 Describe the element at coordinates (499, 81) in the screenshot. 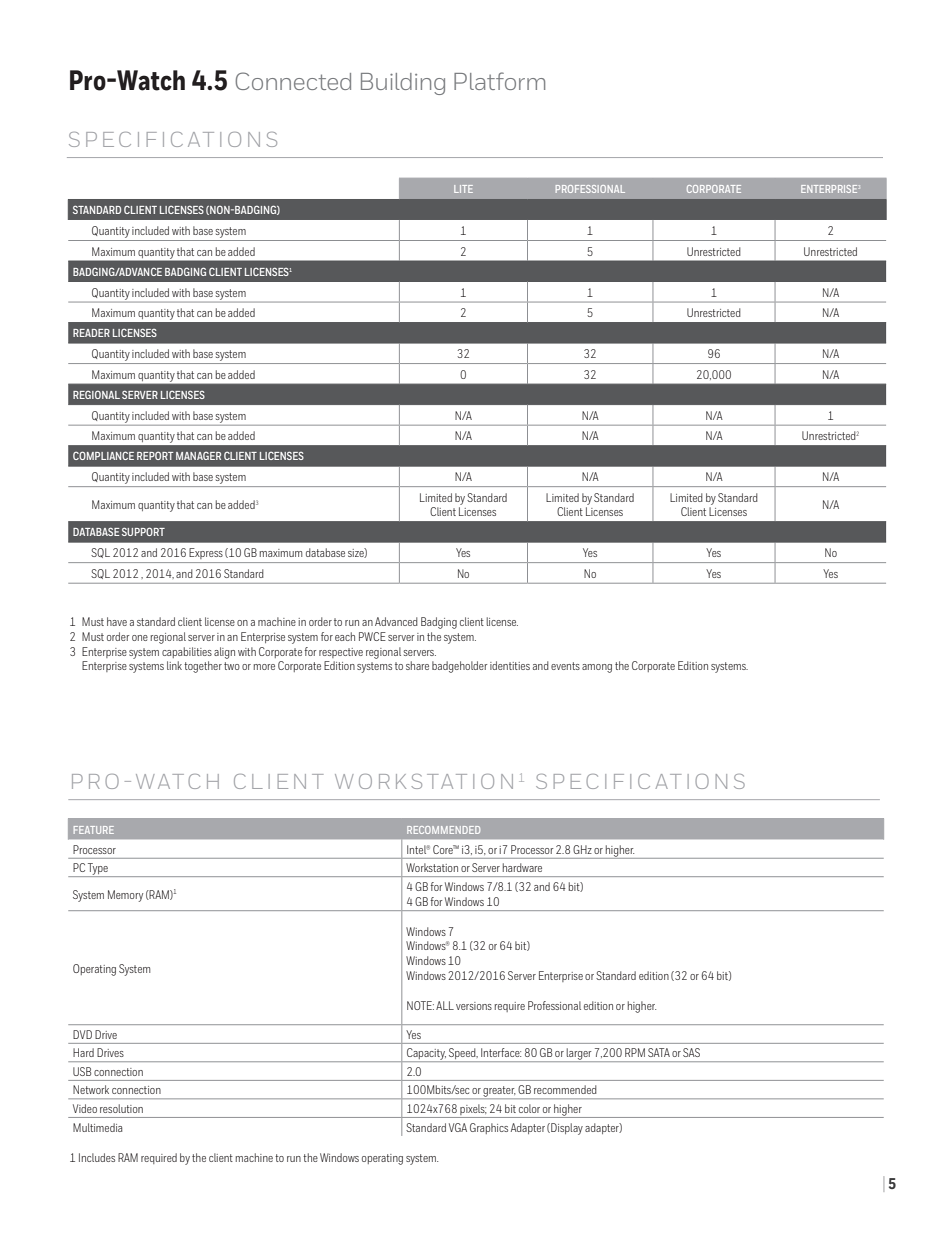

I see `Platform` at that location.
